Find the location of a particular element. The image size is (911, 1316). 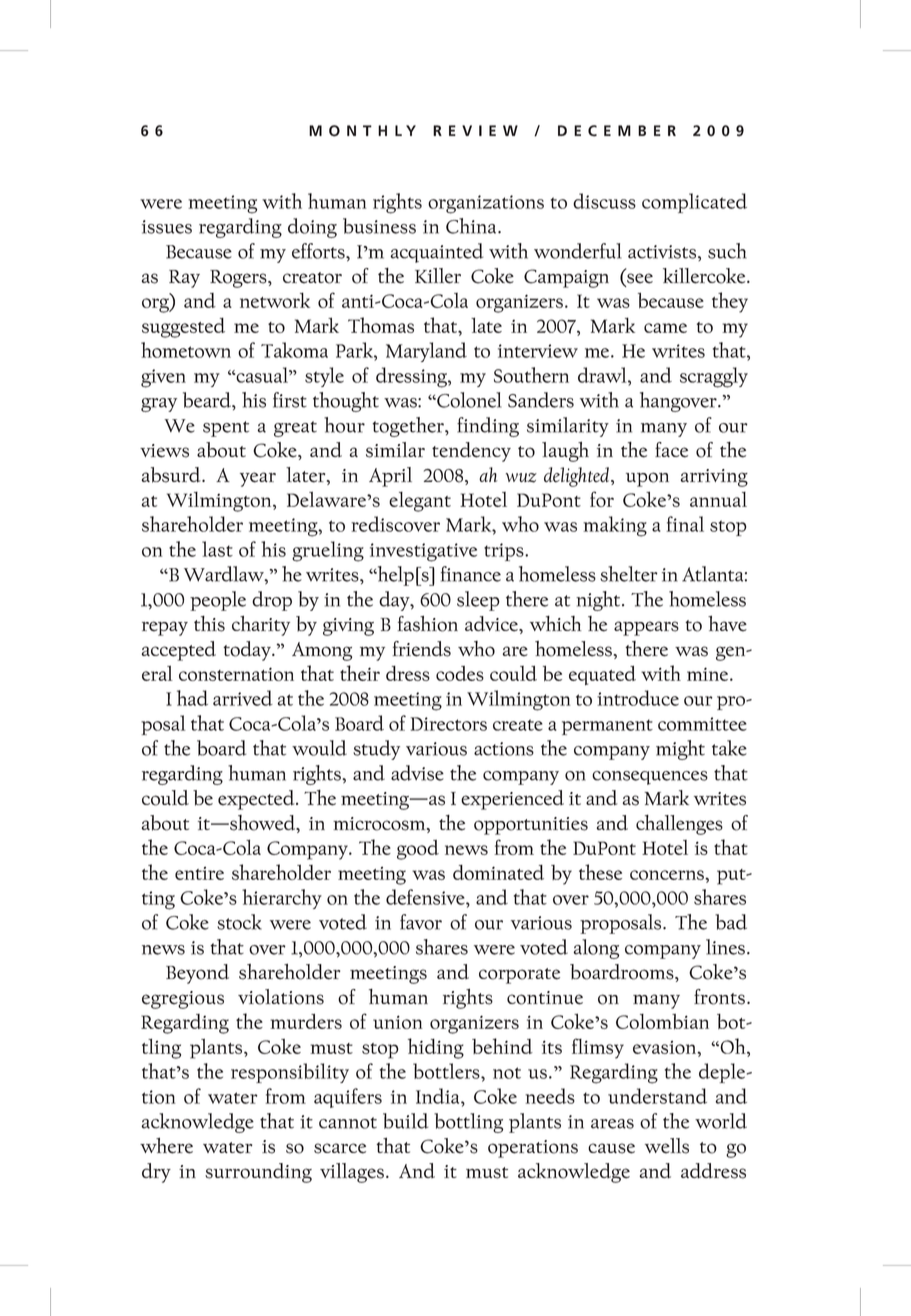

complicated is located at coordinates (694, 203).
